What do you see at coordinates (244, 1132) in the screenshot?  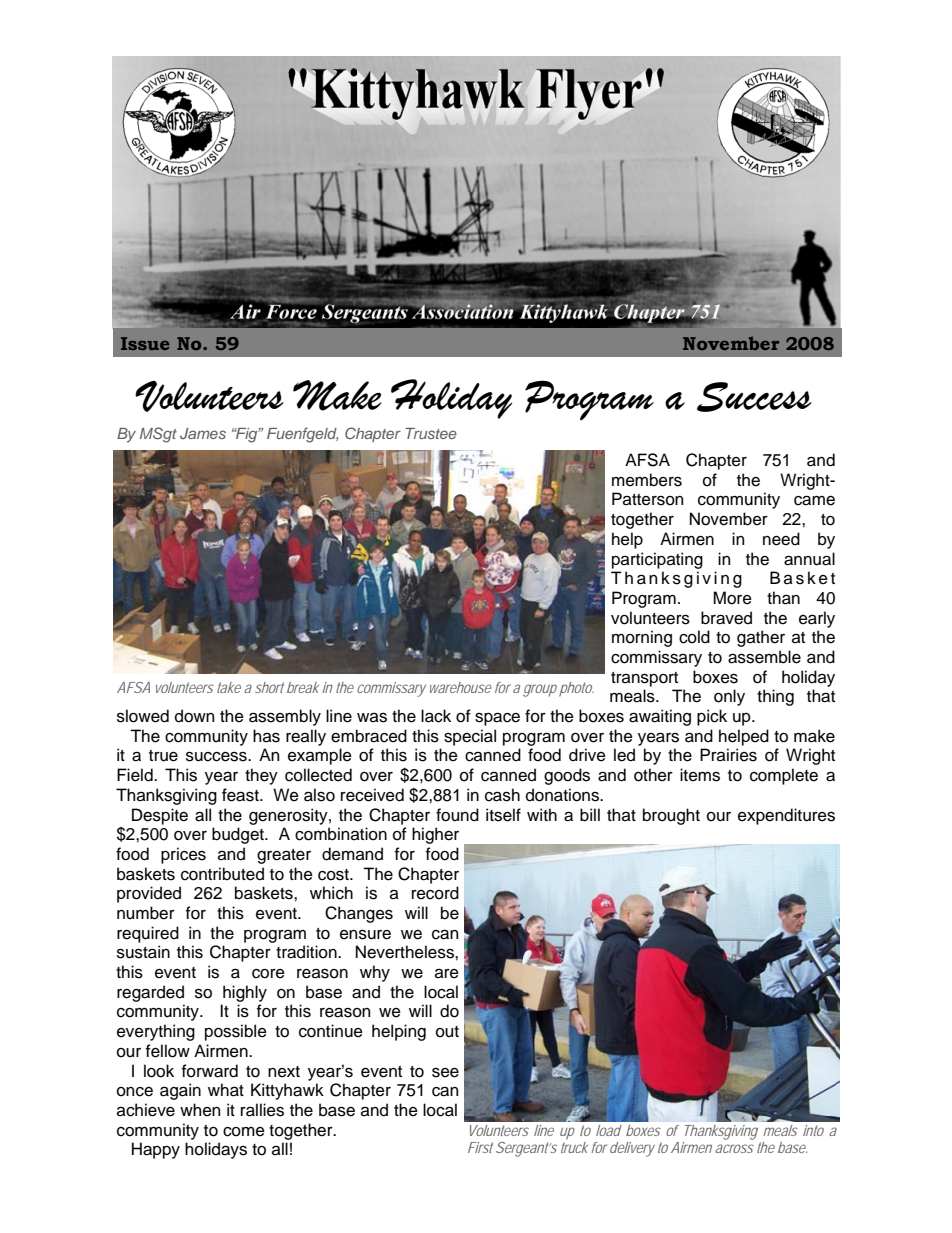 I see `come` at bounding box center [244, 1132].
